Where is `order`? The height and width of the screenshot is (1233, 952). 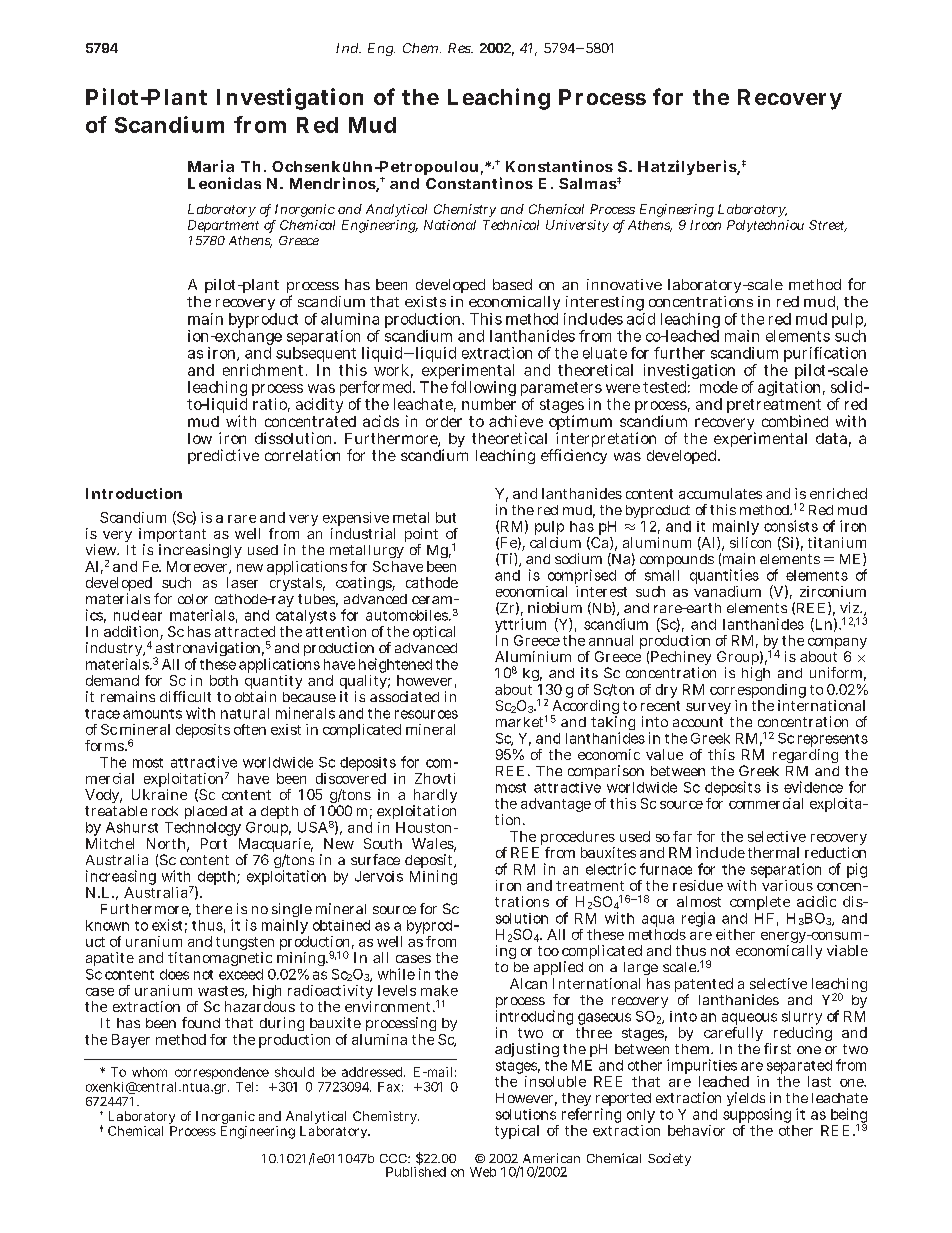
order is located at coordinates (444, 421).
